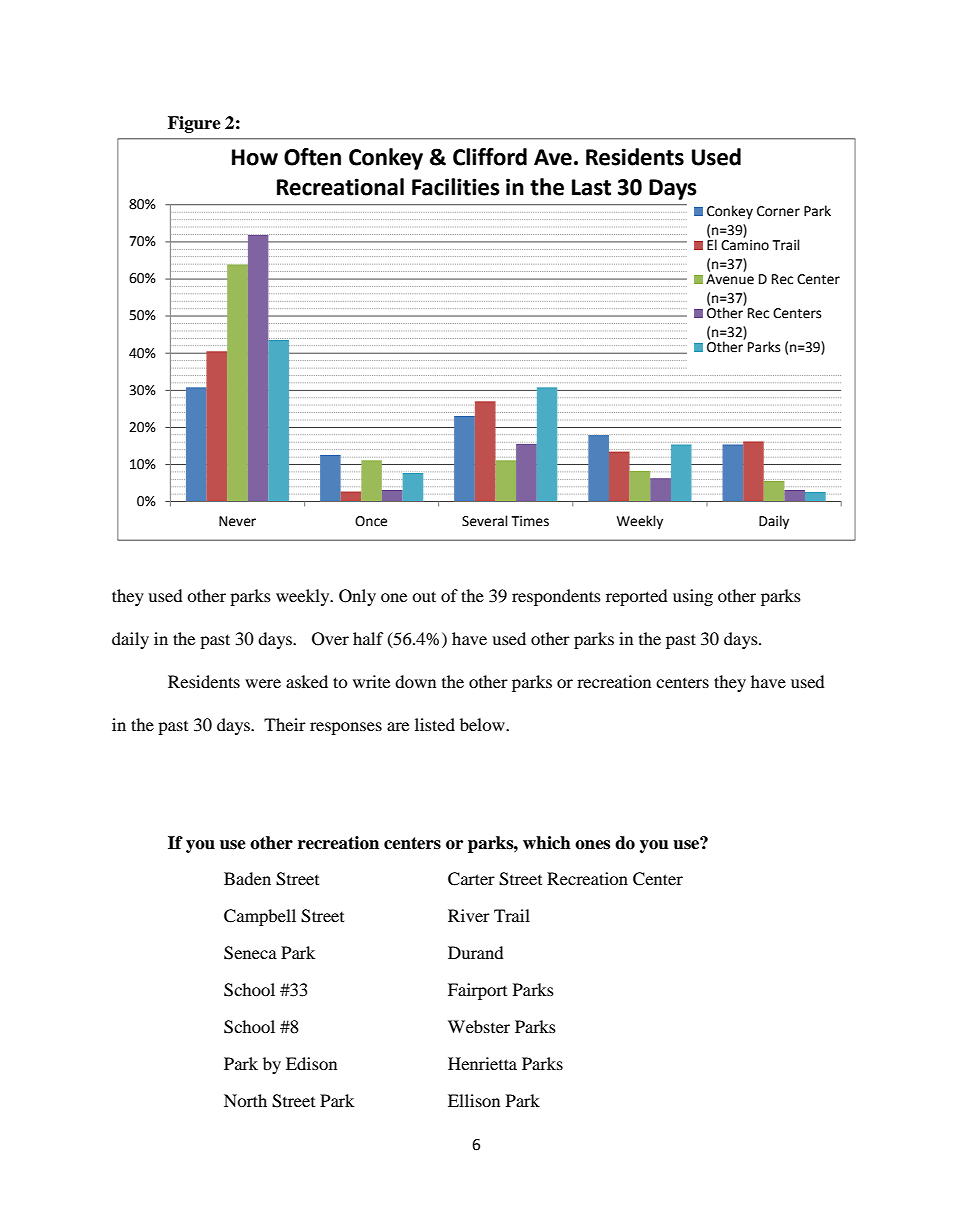 This screenshot has height=1232, width=953. I want to click on North, so click(245, 1100).
